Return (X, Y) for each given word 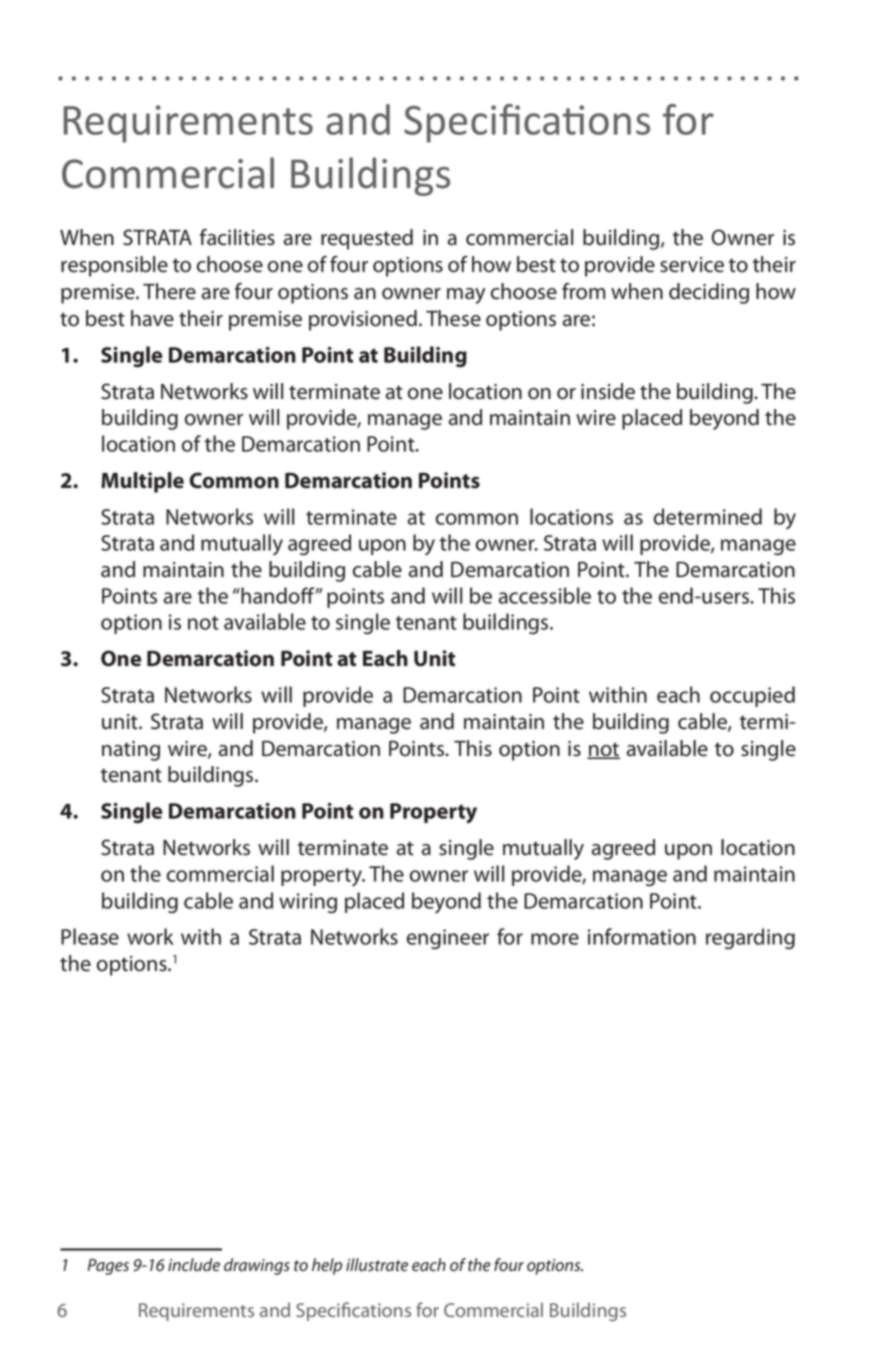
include (194, 1264)
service (692, 265)
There (169, 291)
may (466, 296)
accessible (545, 595)
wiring (308, 903)
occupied (752, 696)
